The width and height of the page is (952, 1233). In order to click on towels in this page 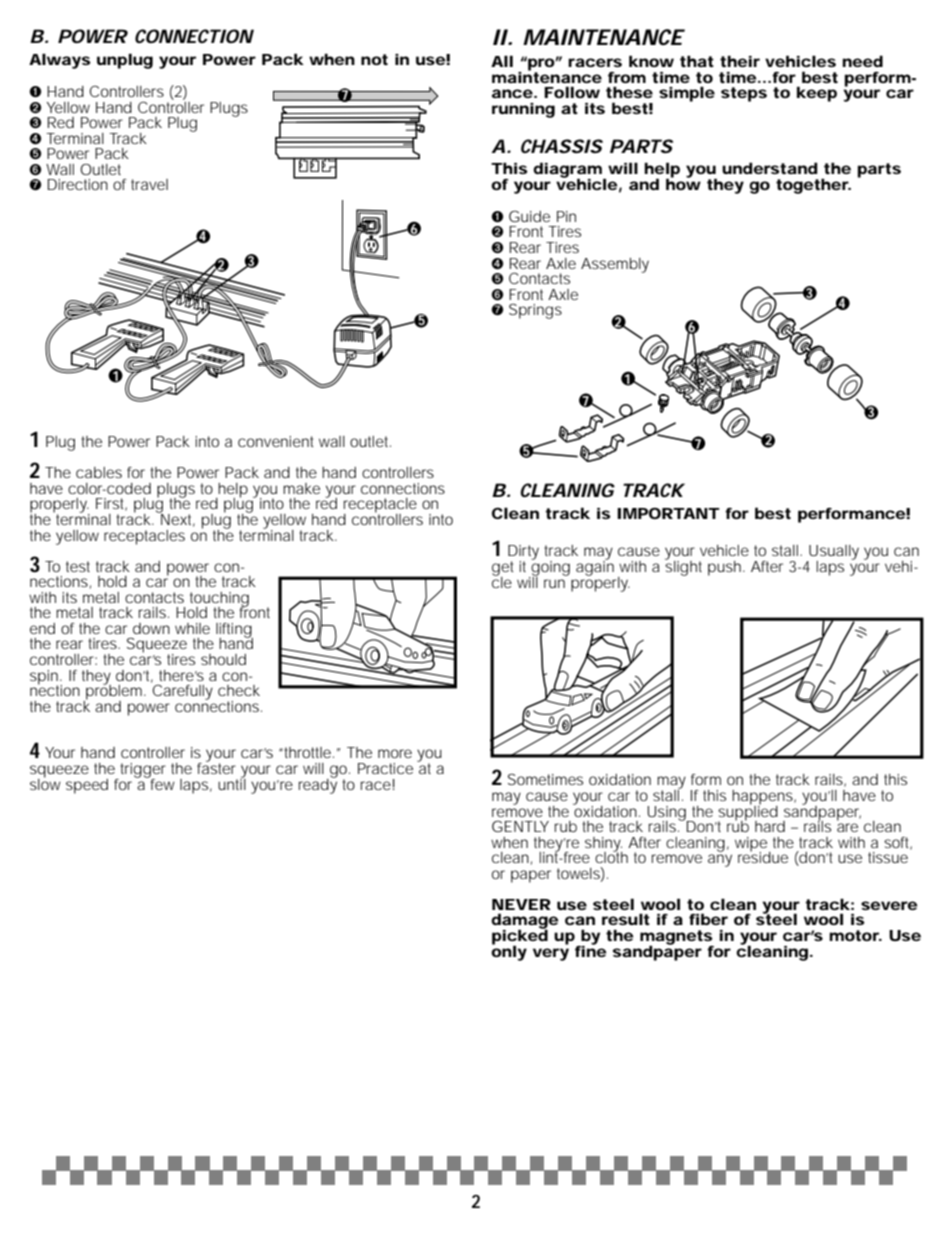, I will do `click(579, 873)`.
